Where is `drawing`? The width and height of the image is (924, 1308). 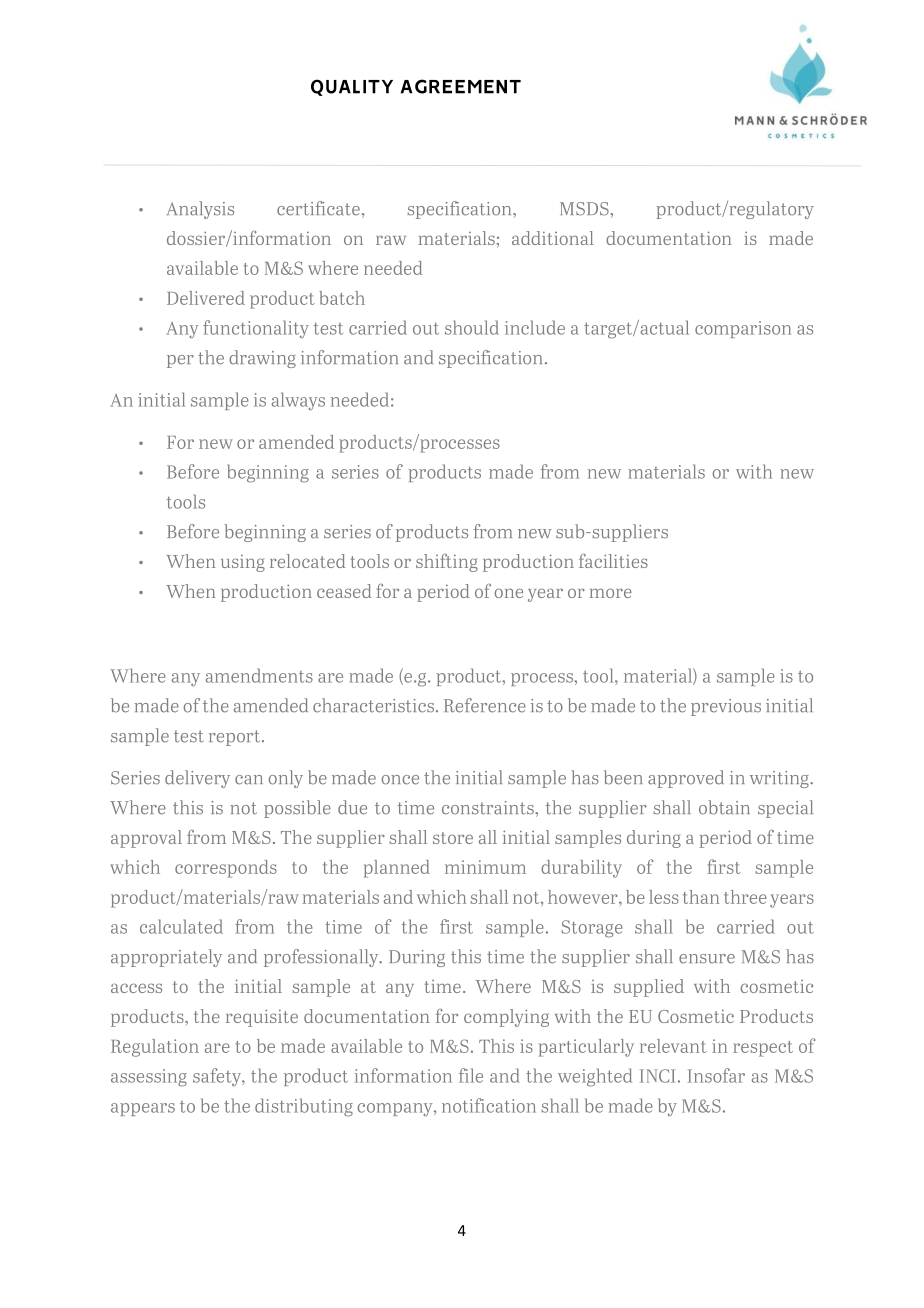
drawing is located at coordinates (262, 359).
